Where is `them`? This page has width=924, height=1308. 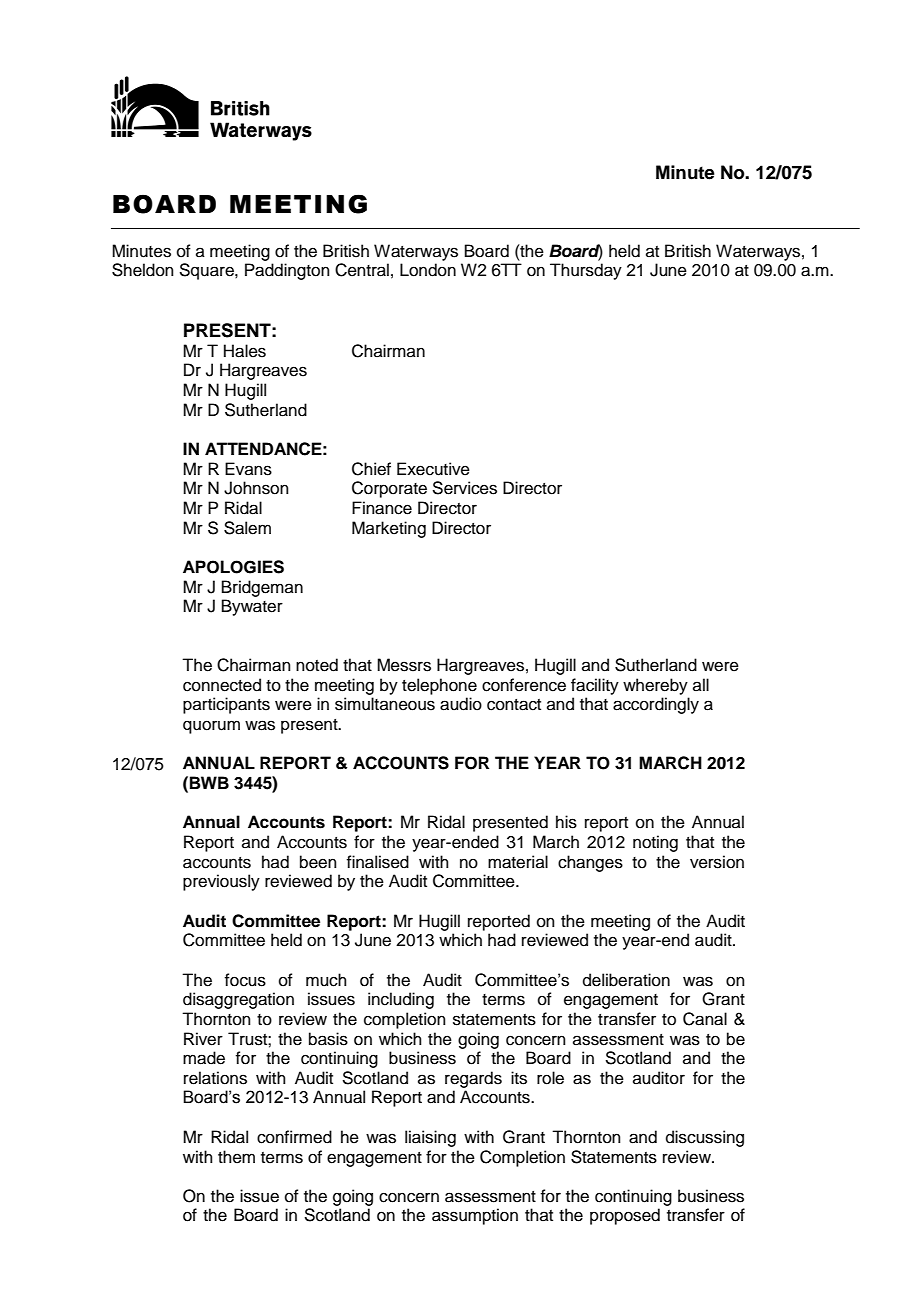 them is located at coordinates (236, 1157).
